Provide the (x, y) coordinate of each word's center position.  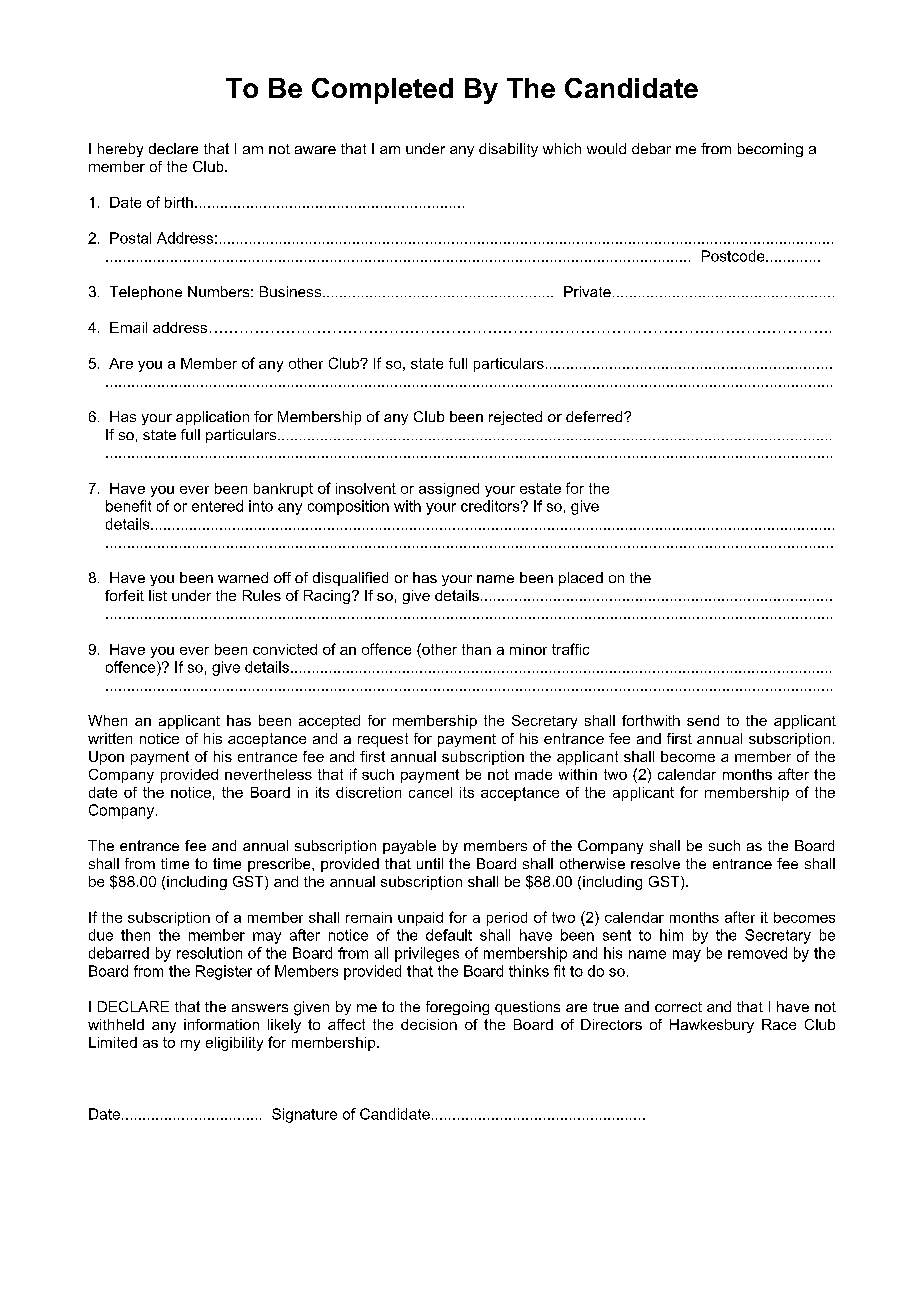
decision (429, 1024)
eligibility (234, 1044)
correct (678, 1007)
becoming (770, 150)
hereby (120, 150)
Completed (382, 91)
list (158, 595)
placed (581, 579)
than (476, 649)
